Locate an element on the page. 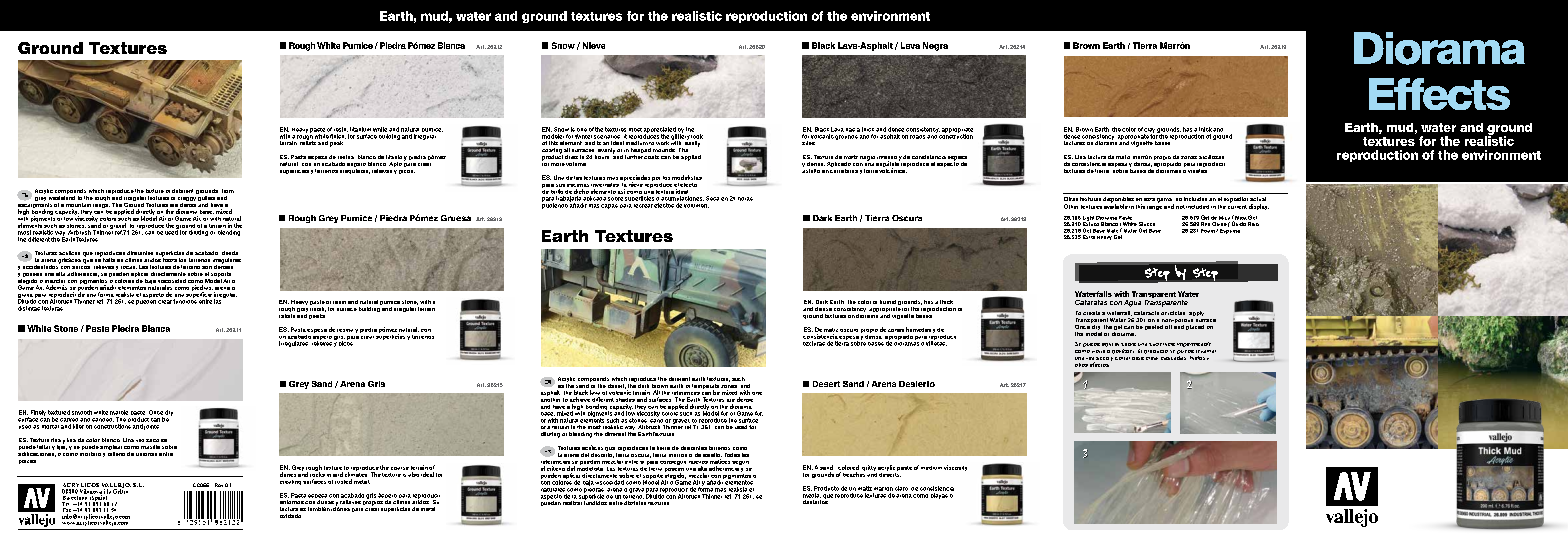  display is located at coordinates (1259, 207).
